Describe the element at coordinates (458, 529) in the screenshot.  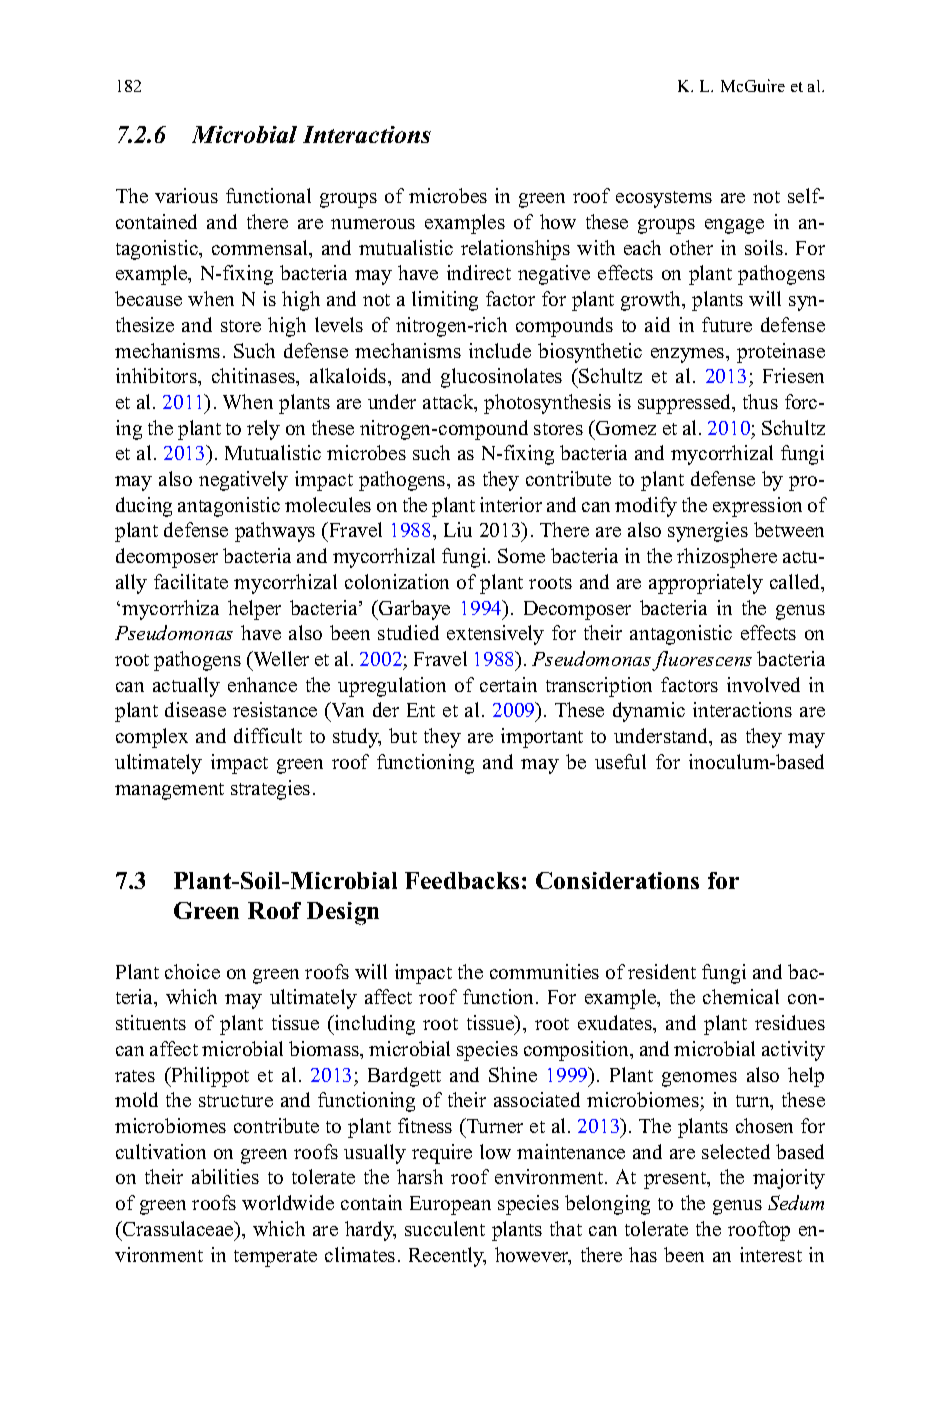
I see `Liu` at that location.
